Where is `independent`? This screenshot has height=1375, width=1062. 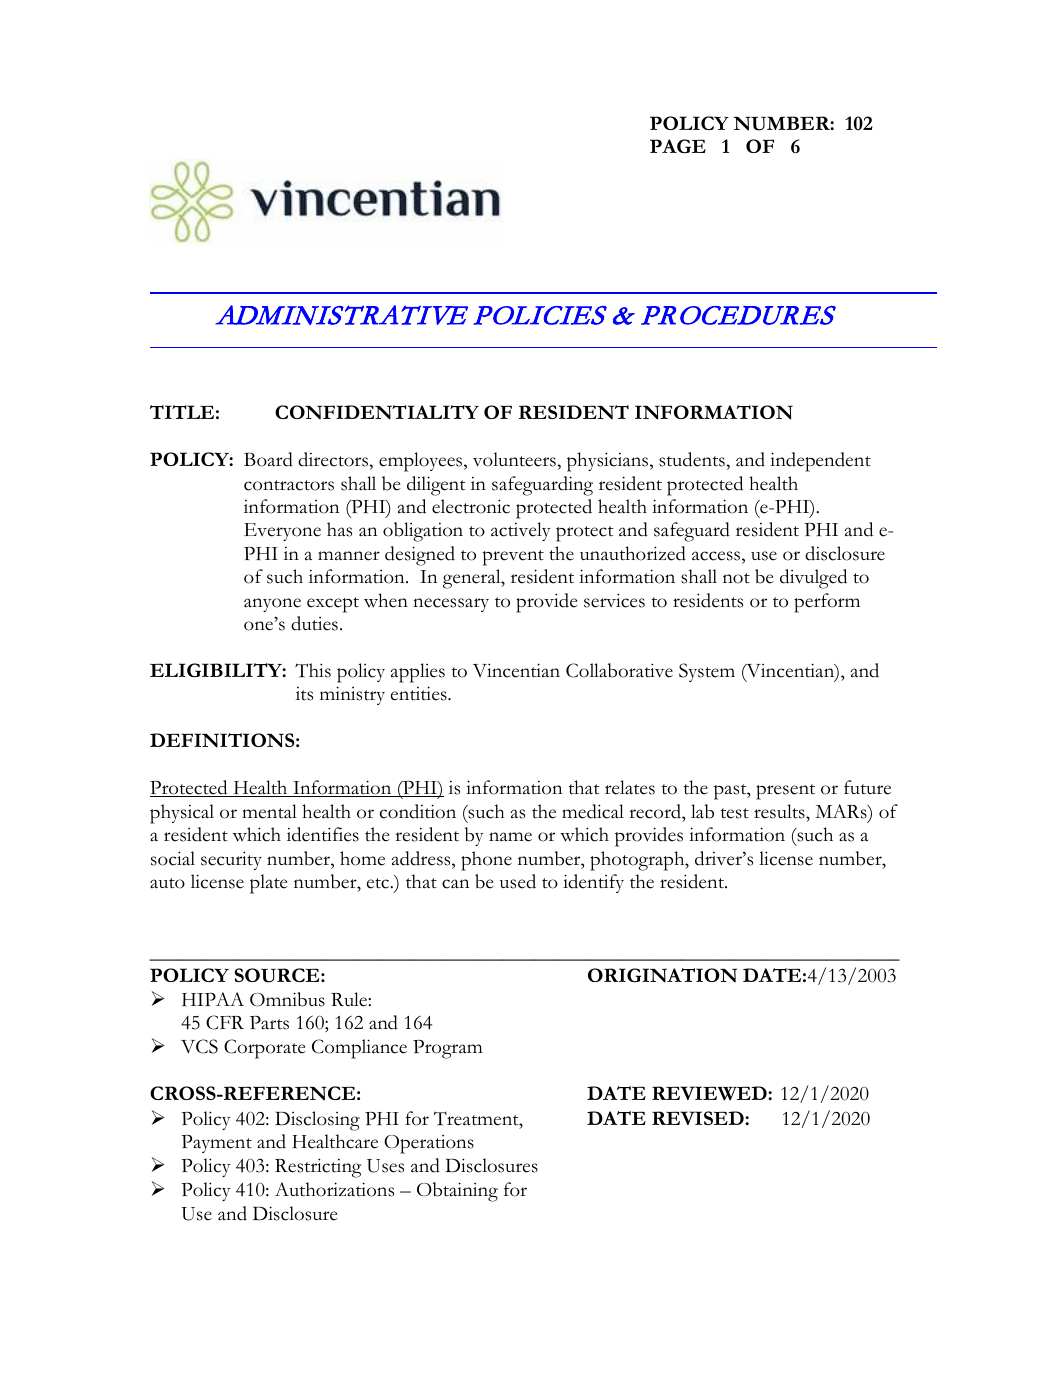
independent is located at coordinates (820, 462).
